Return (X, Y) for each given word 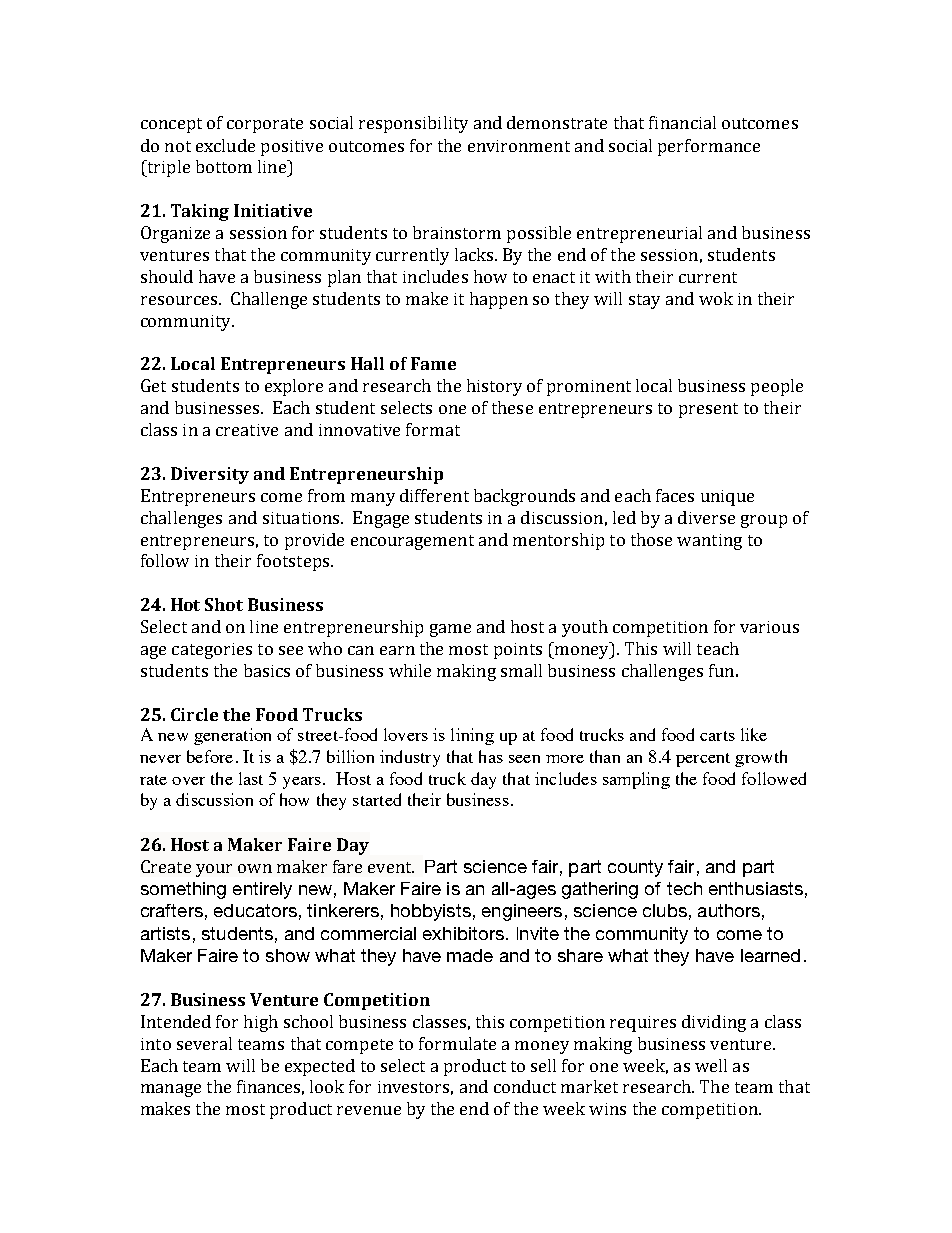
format (433, 429)
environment (519, 146)
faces (675, 495)
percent (703, 760)
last (251, 778)
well (711, 1065)
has (491, 756)
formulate (457, 1043)
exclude (225, 145)
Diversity (210, 475)
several (204, 1043)
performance (709, 147)
